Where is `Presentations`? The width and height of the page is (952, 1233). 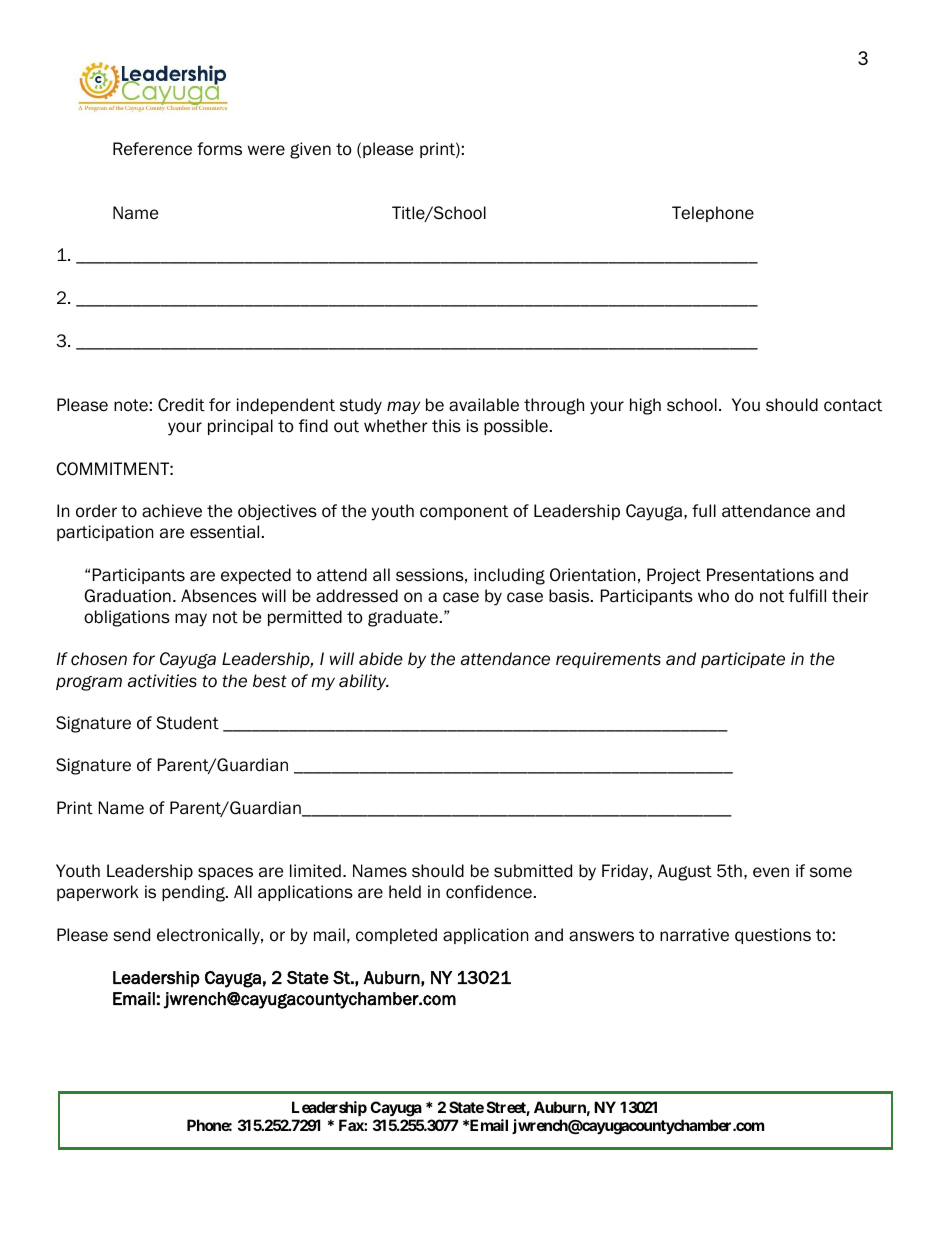 Presentations is located at coordinates (760, 575).
